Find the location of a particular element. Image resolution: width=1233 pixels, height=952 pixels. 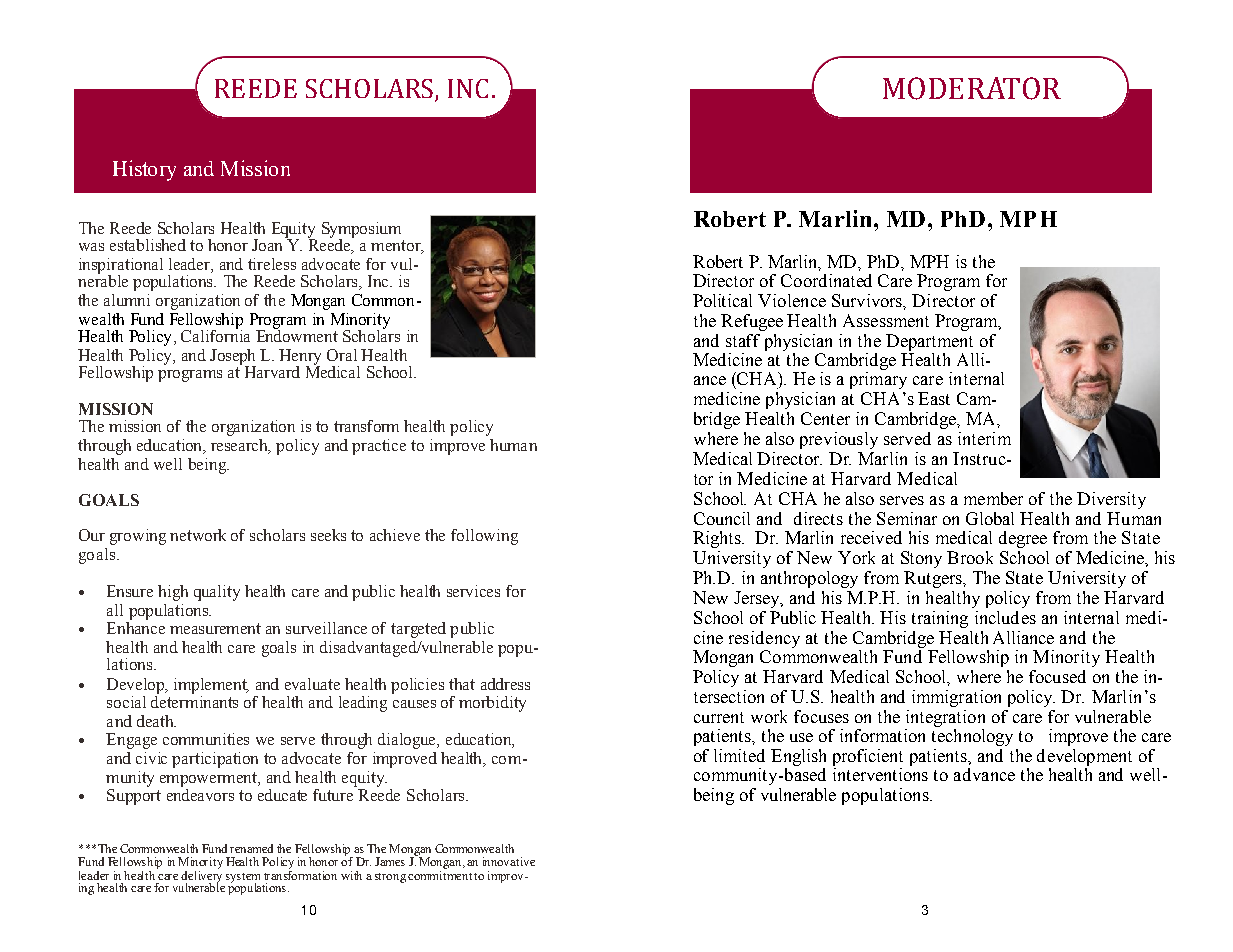

Council is located at coordinates (722, 518).
